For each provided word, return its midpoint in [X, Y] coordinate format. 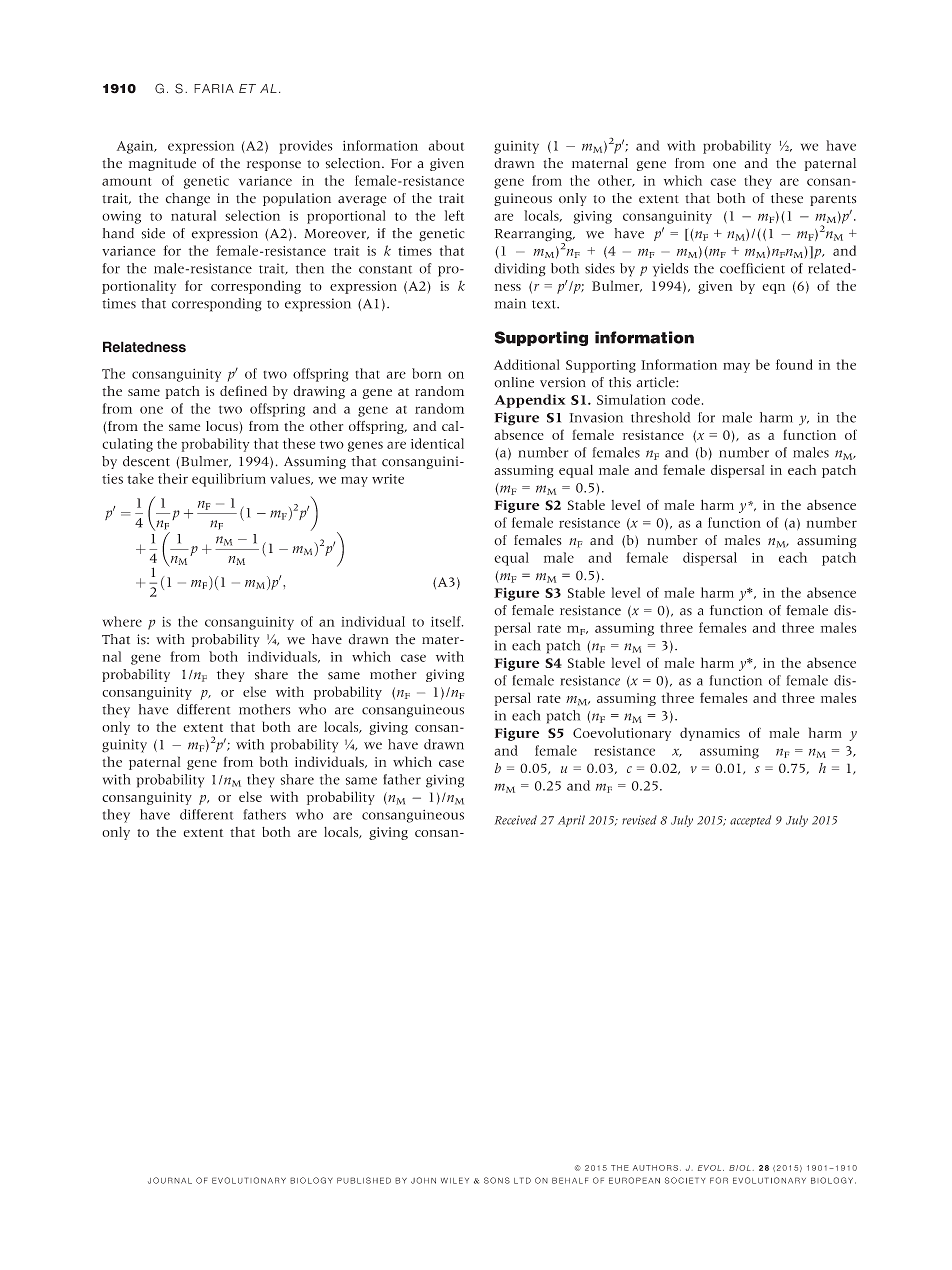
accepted [750, 821]
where [122, 621]
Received [516, 820]
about [446, 145]
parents [833, 200]
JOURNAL [170, 1180]
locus [223, 427]
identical [437, 443]
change [188, 199]
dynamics [710, 734]
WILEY [455, 1180]
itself [447, 621]
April [571, 821]
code [685, 399]
